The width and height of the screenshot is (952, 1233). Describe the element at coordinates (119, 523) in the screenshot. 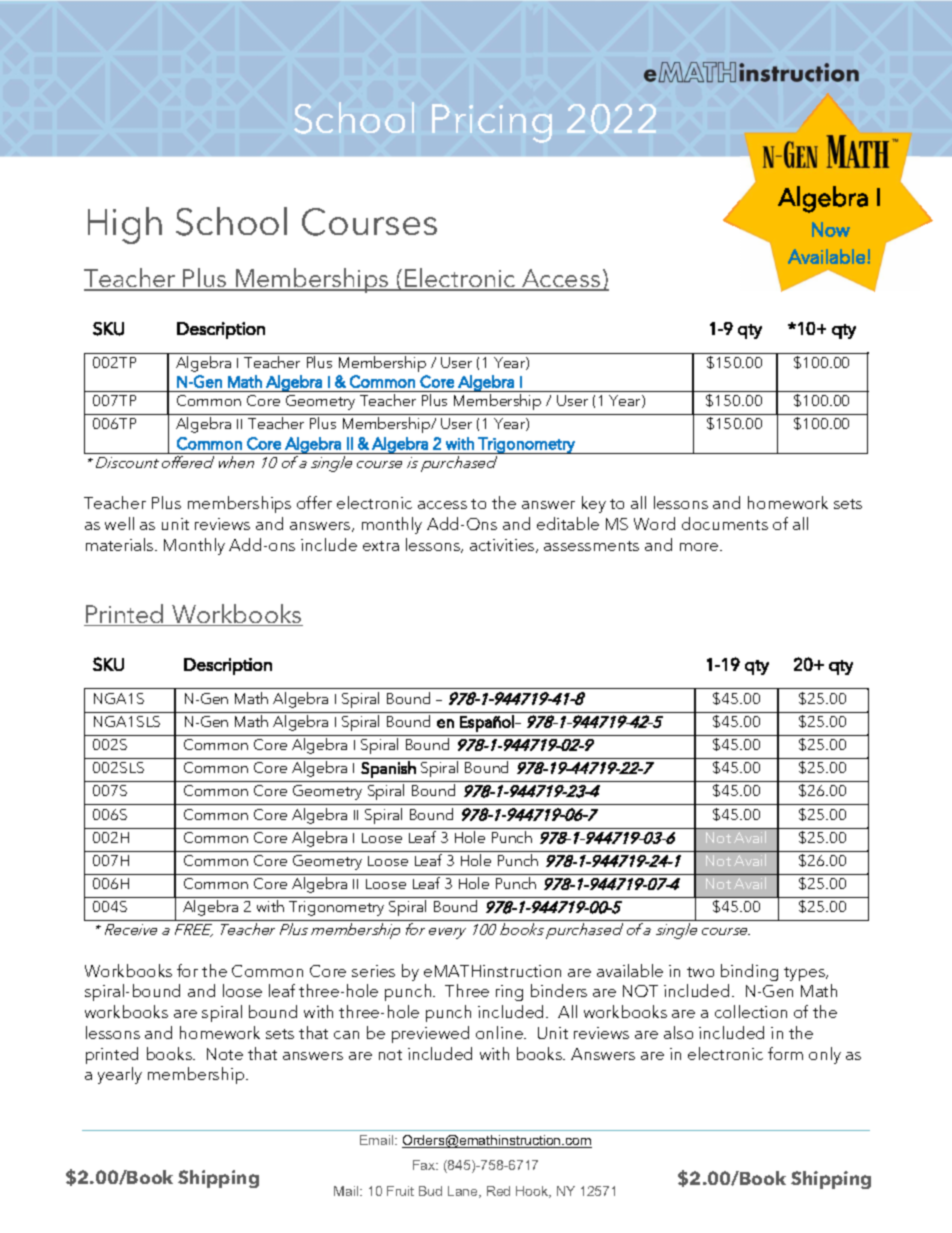

I see `well` at that location.
